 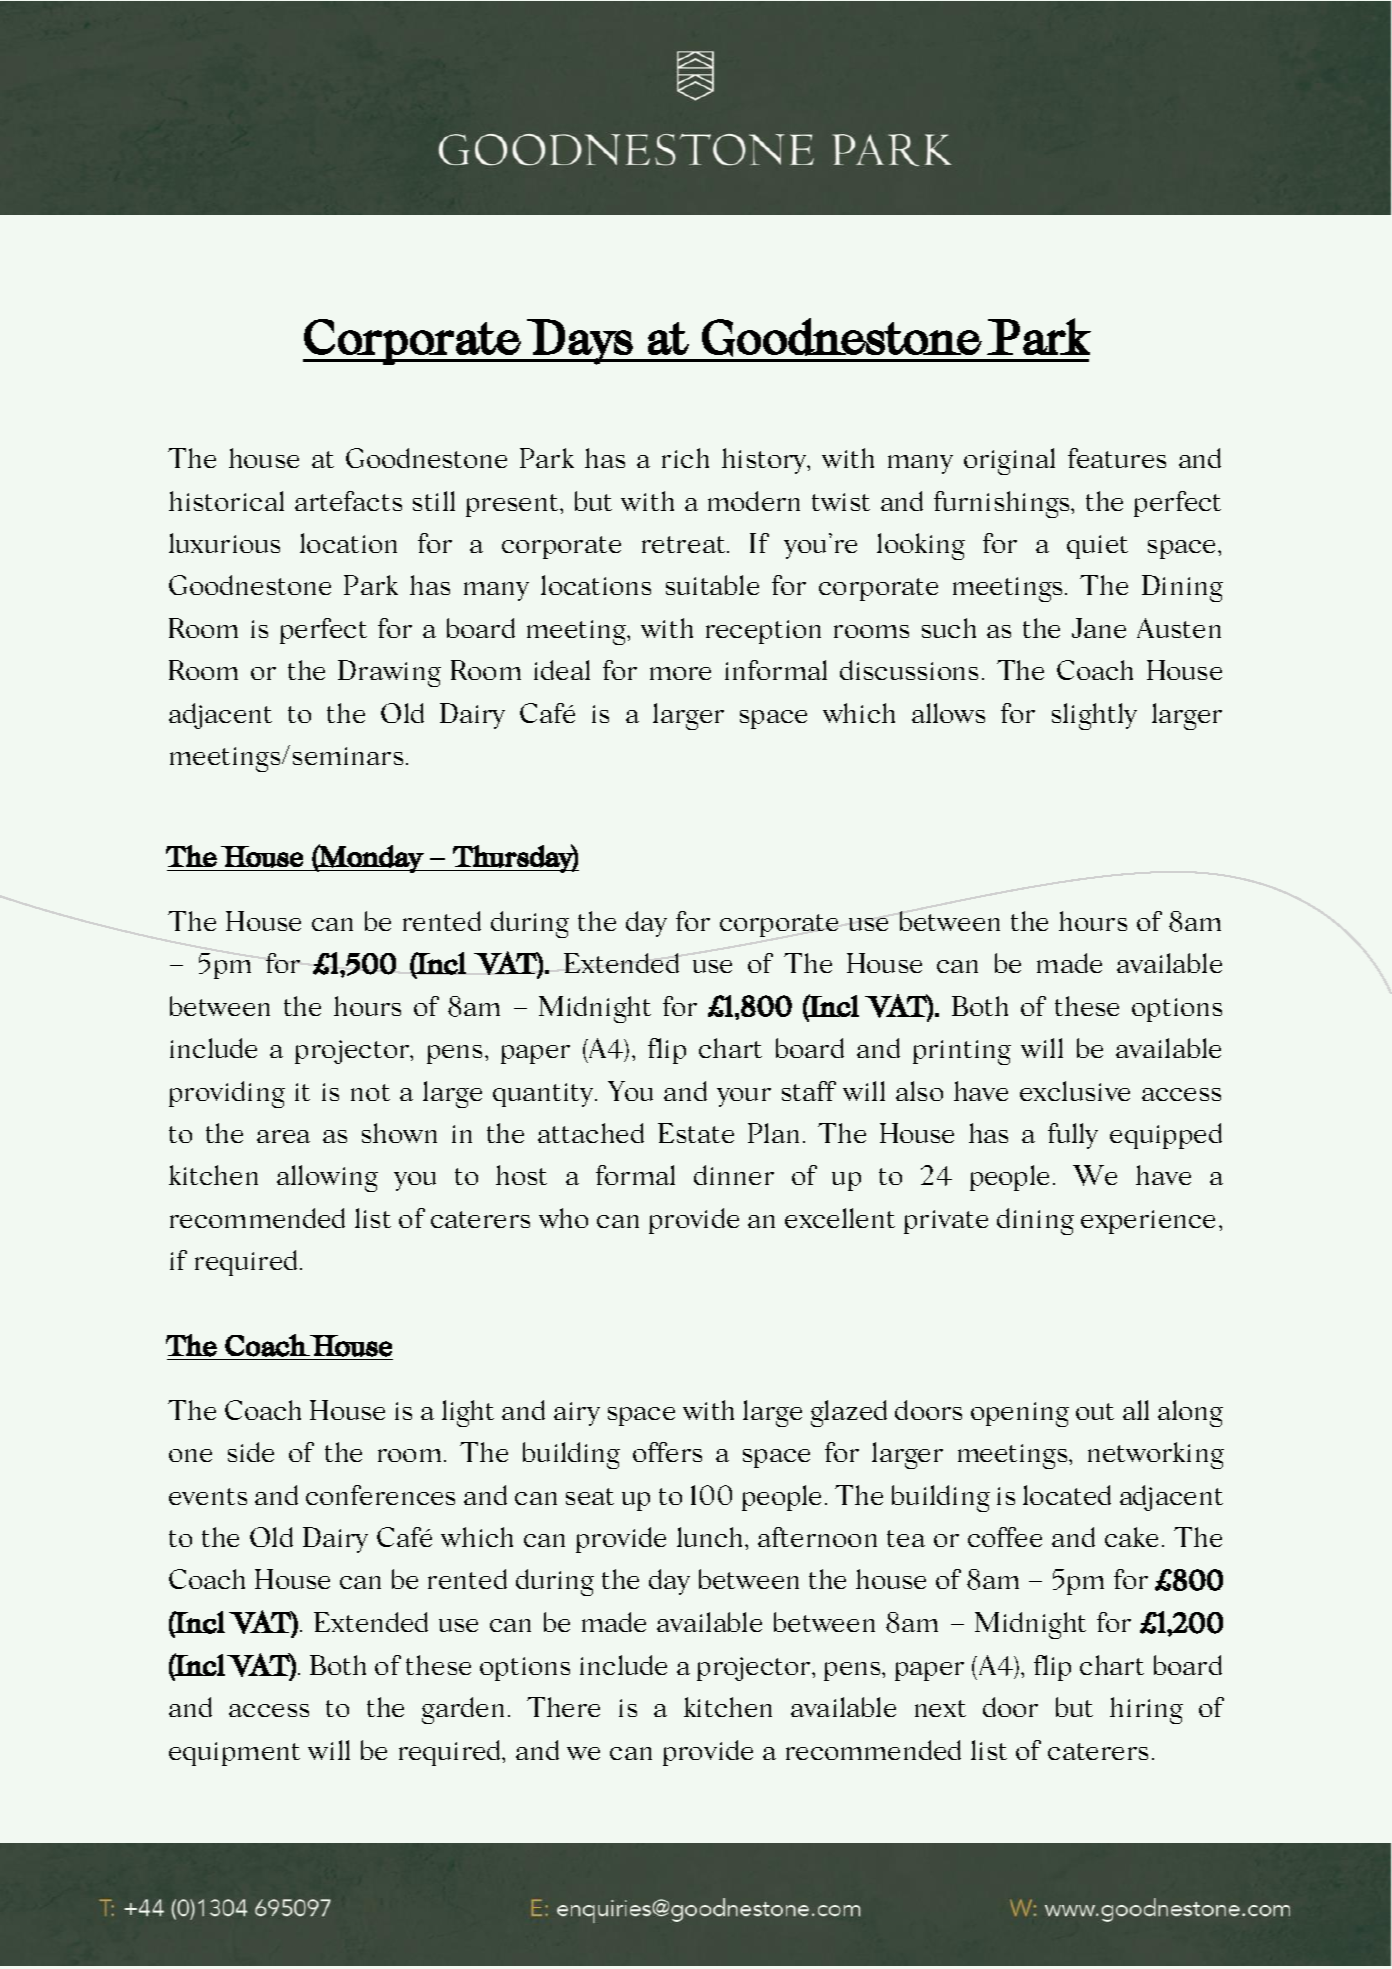 What do you see at coordinates (370, 1092) in the screenshot?
I see `not` at bounding box center [370, 1092].
